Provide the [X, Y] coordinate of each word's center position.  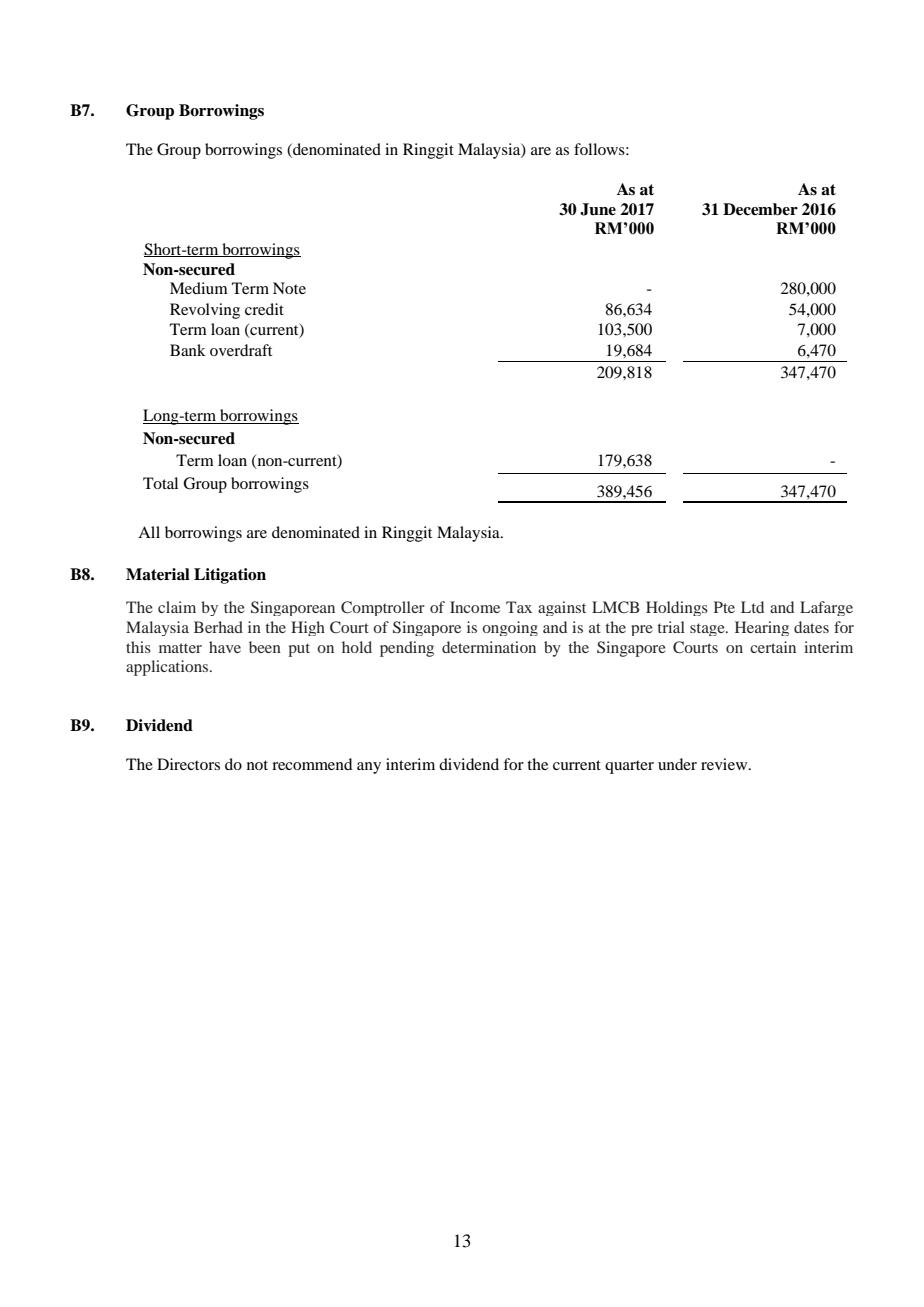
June [598, 209]
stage [708, 629]
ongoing [510, 628]
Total [160, 483]
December [760, 209]
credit [264, 309]
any [369, 768]
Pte [724, 607]
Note [289, 288]
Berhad [218, 627]
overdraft [241, 350]
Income [475, 607]
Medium [199, 288]
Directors [188, 764]
